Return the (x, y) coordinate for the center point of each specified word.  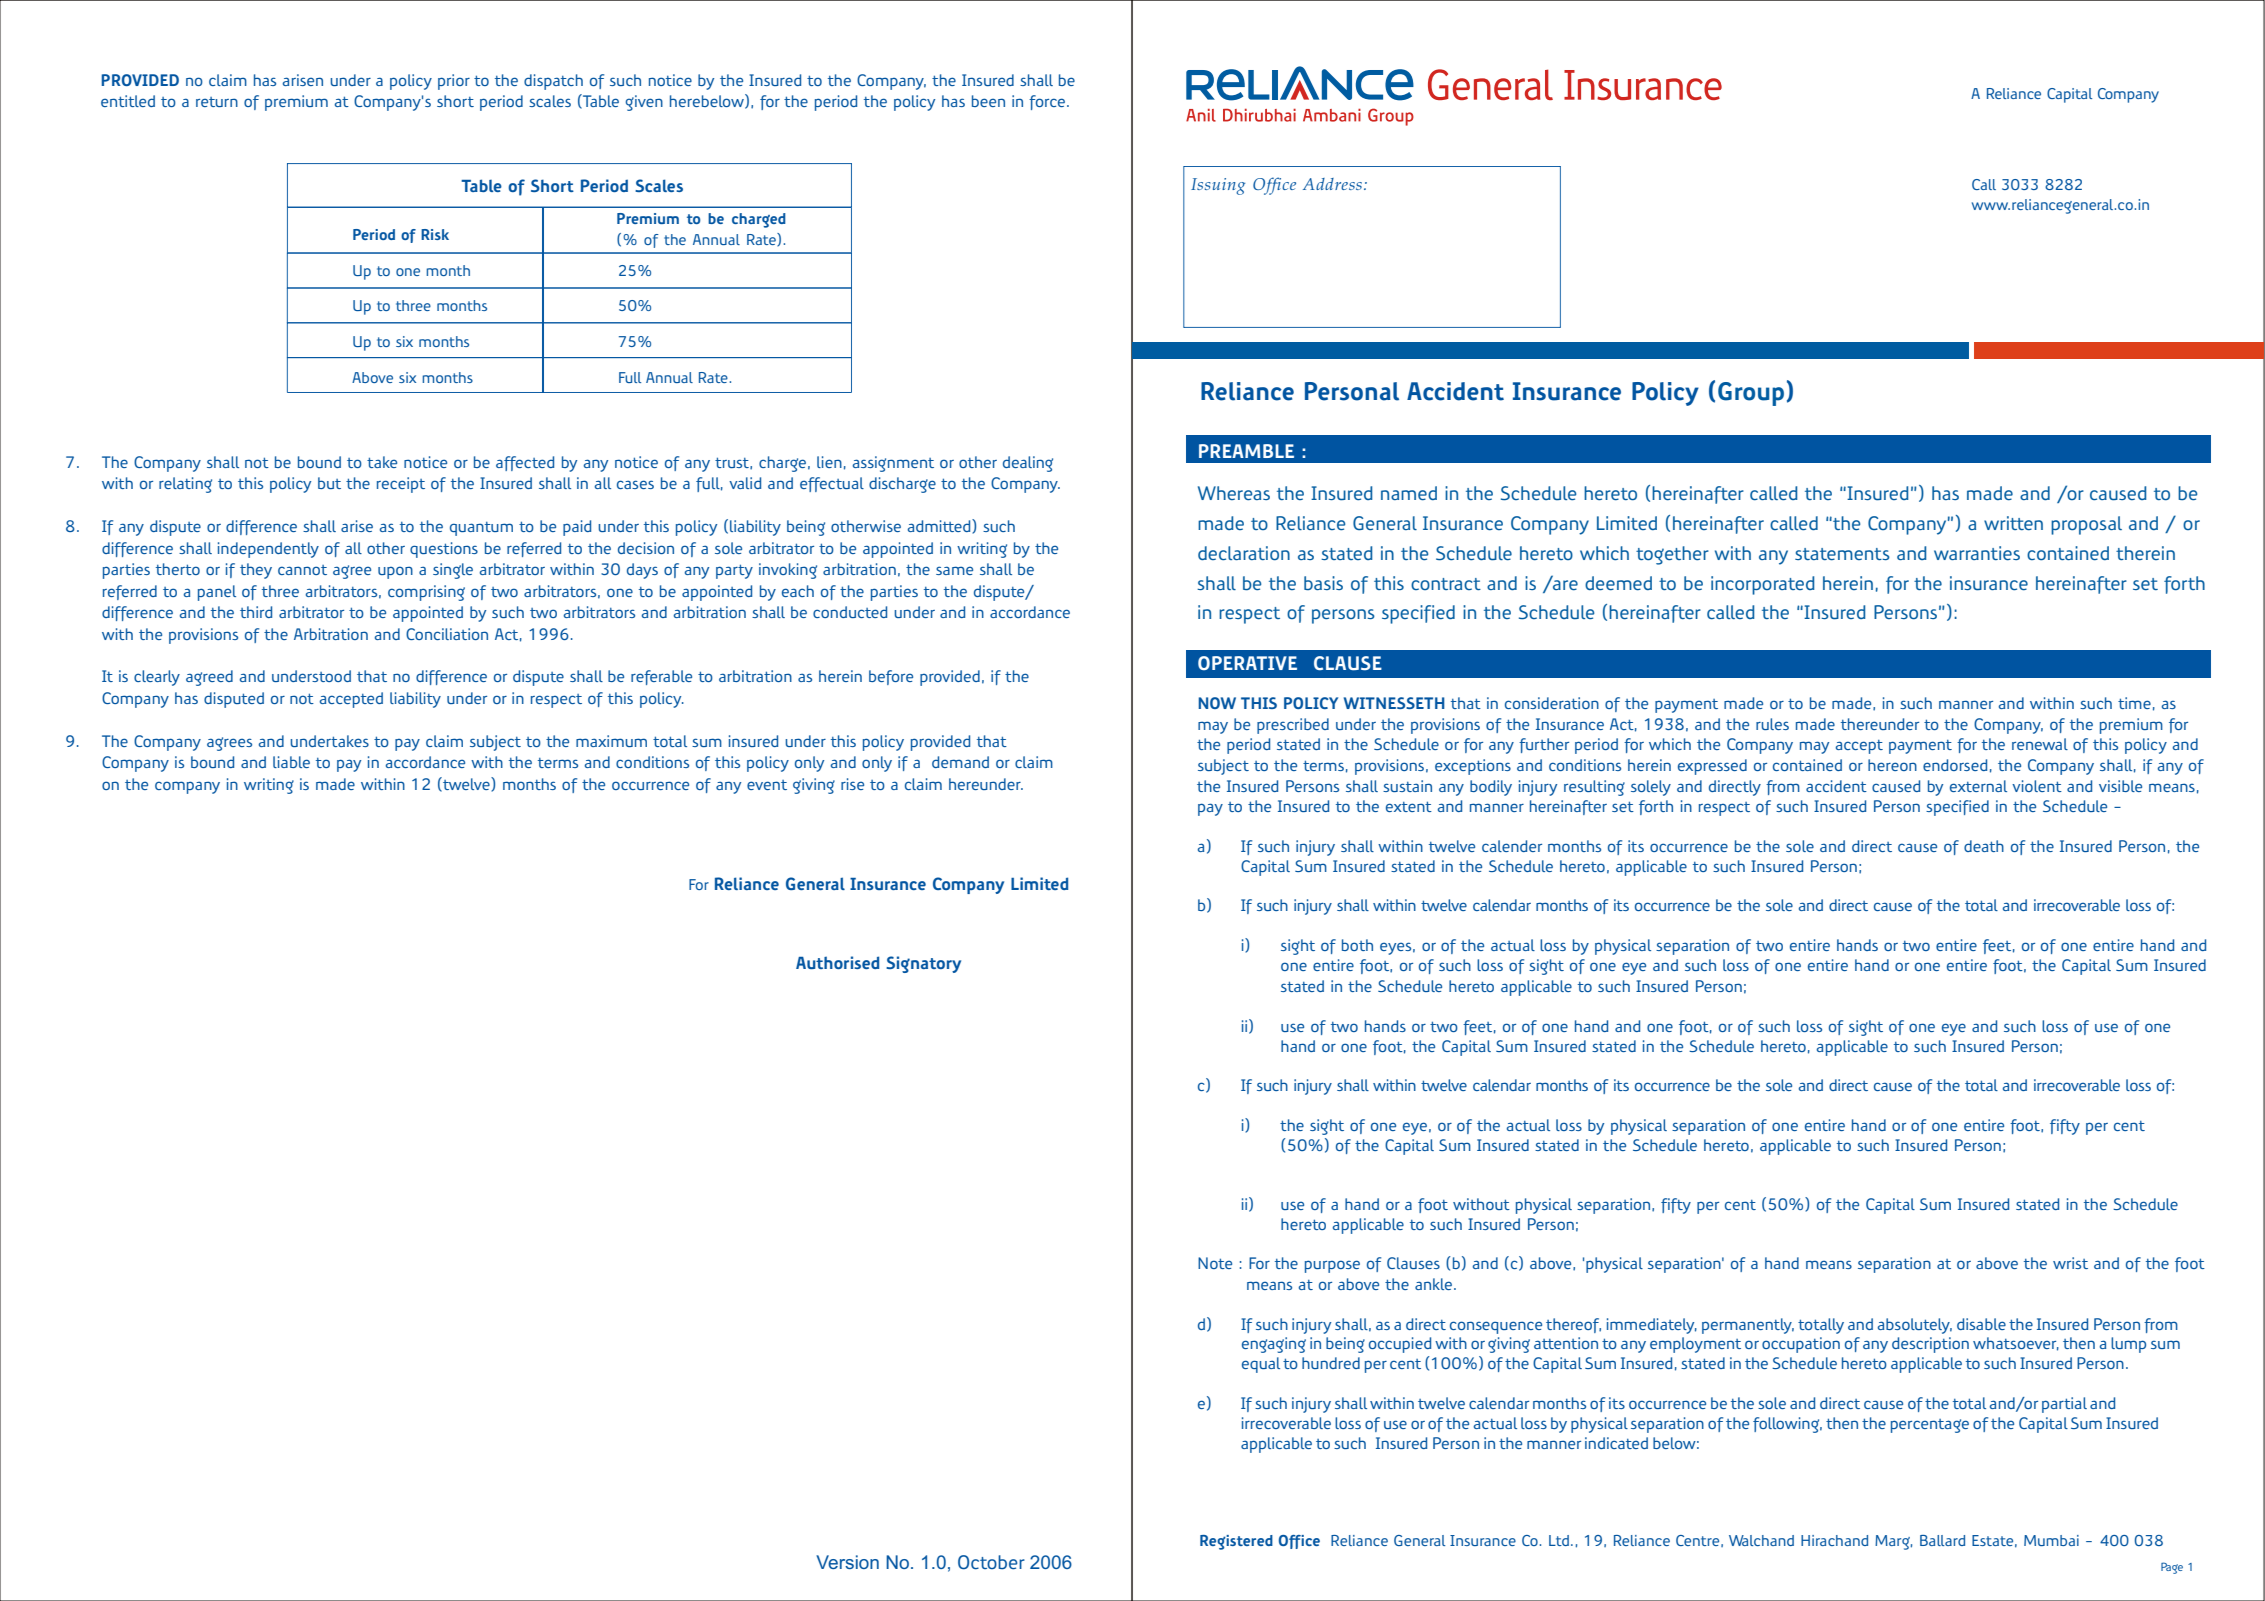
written (2013, 523)
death (1984, 846)
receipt (401, 485)
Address (1332, 184)
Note (1215, 1263)
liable (291, 762)
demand (960, 762)
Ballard (1942, 1540)
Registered (1236, 1542)
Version (847, 1562)
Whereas (1234, 493)
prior (454, 82)
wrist (2070, 1263)
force (1048, 102)
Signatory (923, 964)
